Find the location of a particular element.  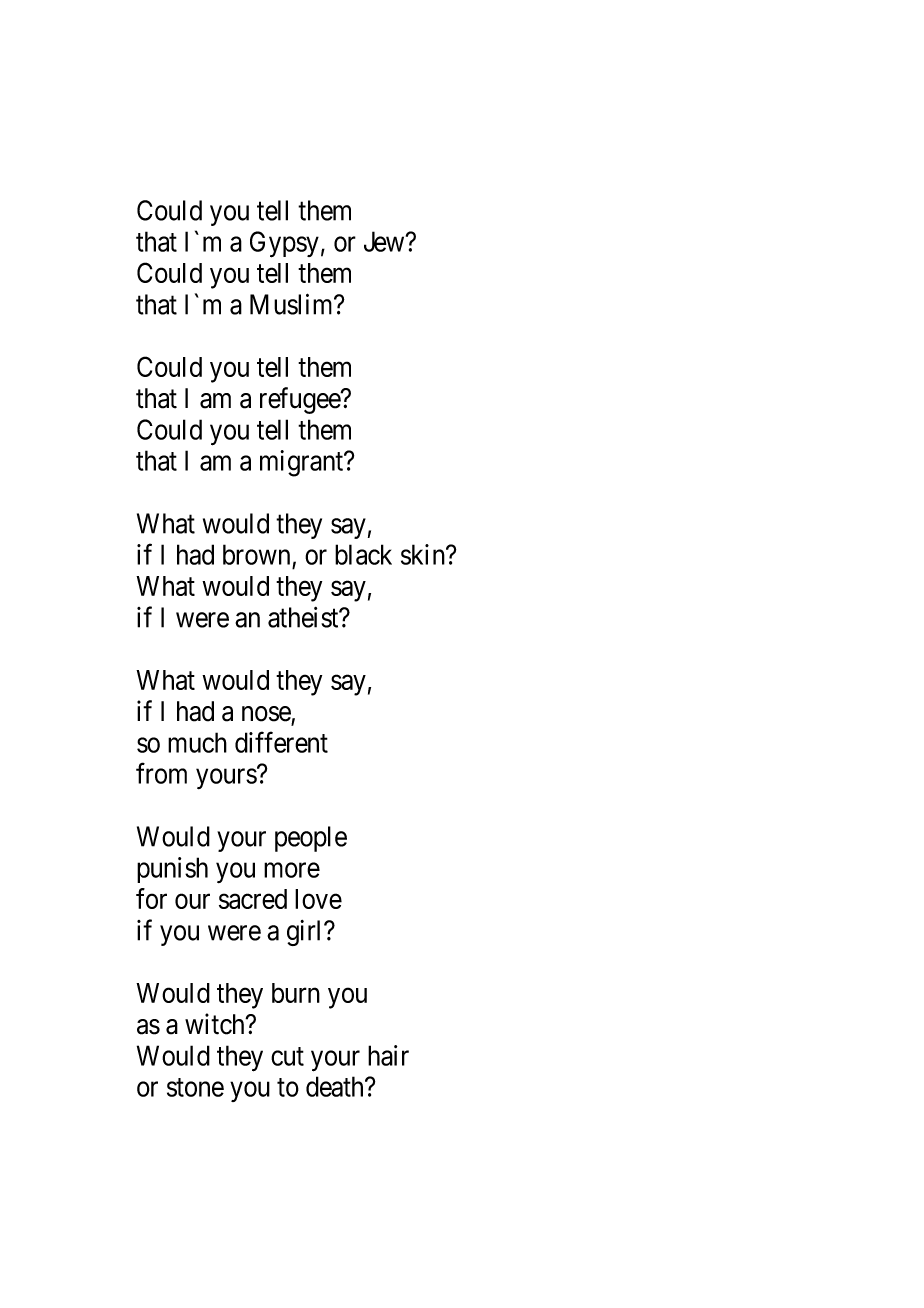

Gypsy is located at coordinates (284, 244).
